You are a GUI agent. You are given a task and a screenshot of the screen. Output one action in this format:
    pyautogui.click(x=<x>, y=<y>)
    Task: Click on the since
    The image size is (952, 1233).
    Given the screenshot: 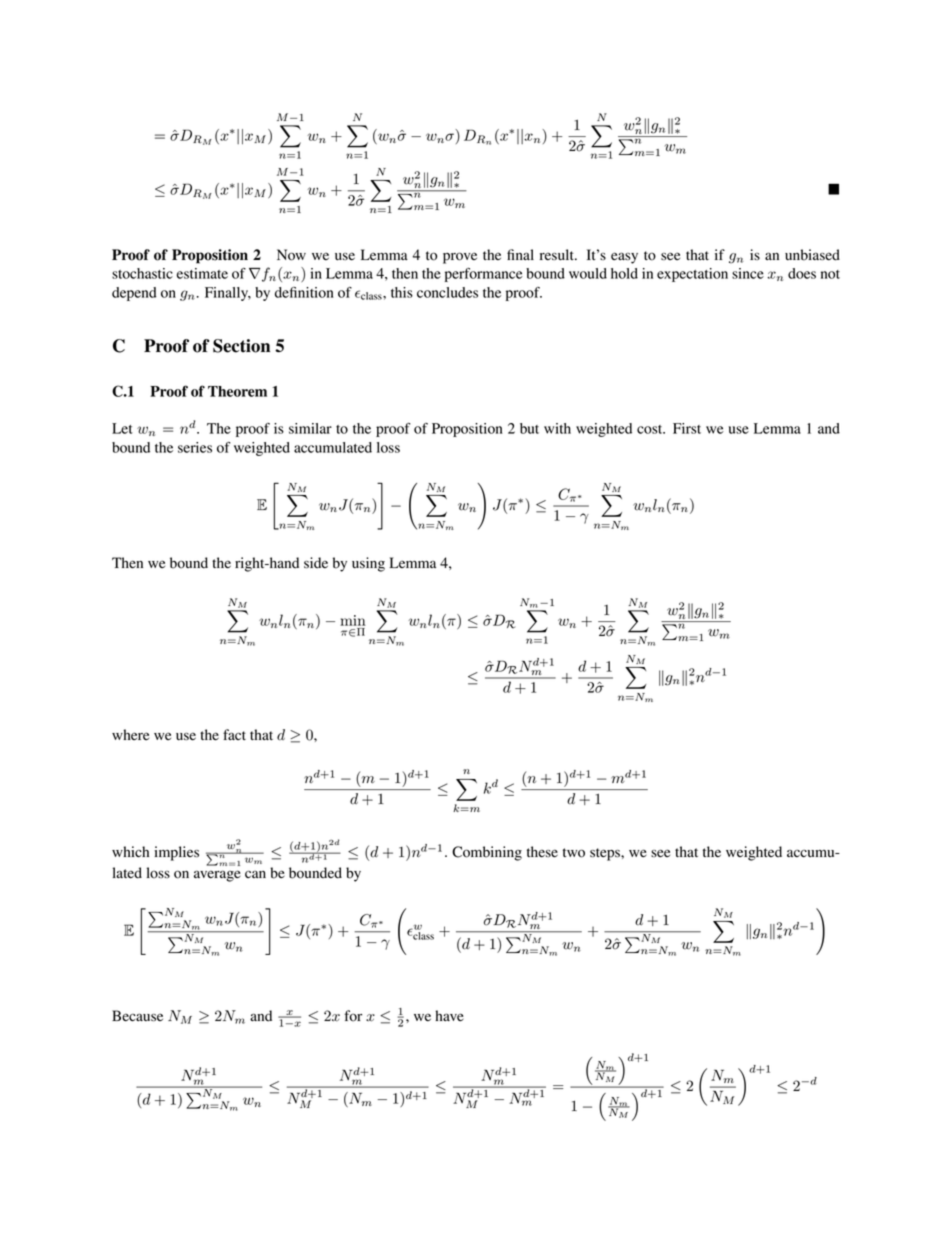 What is the action you would take?
    pyautogui.click(x=748, y=273)
